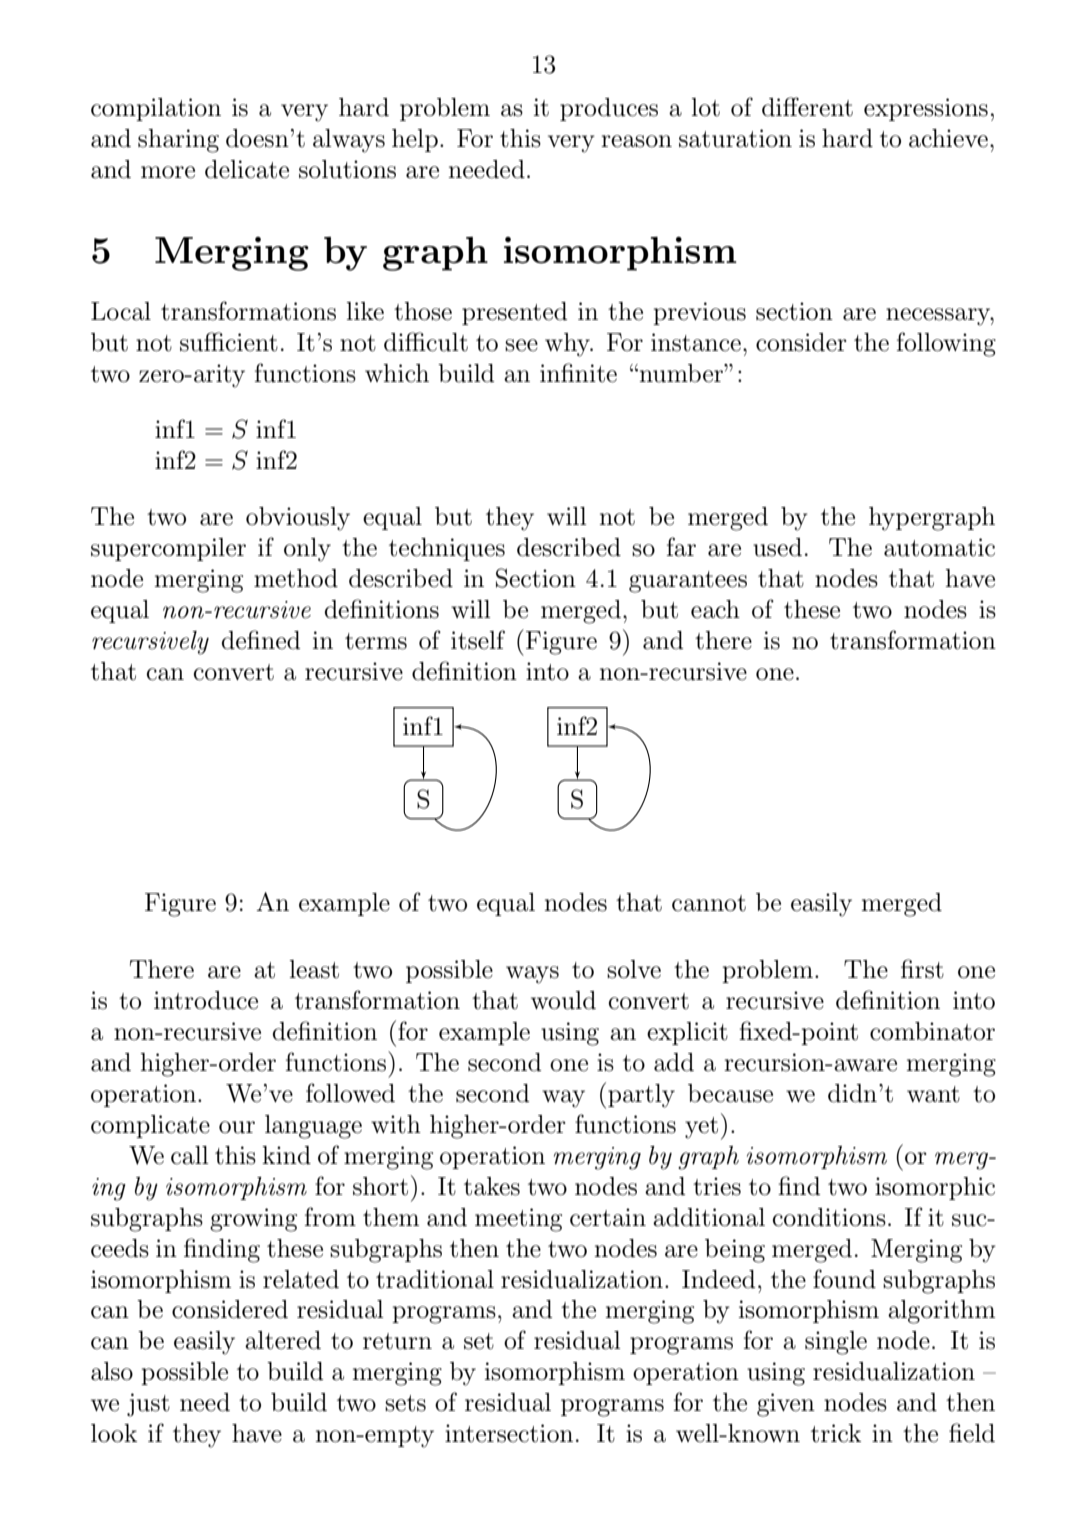 This image has height=1537, width=1087. Describe the element at coordinates (939, 547) in the image. I see `automatic` at that location.
